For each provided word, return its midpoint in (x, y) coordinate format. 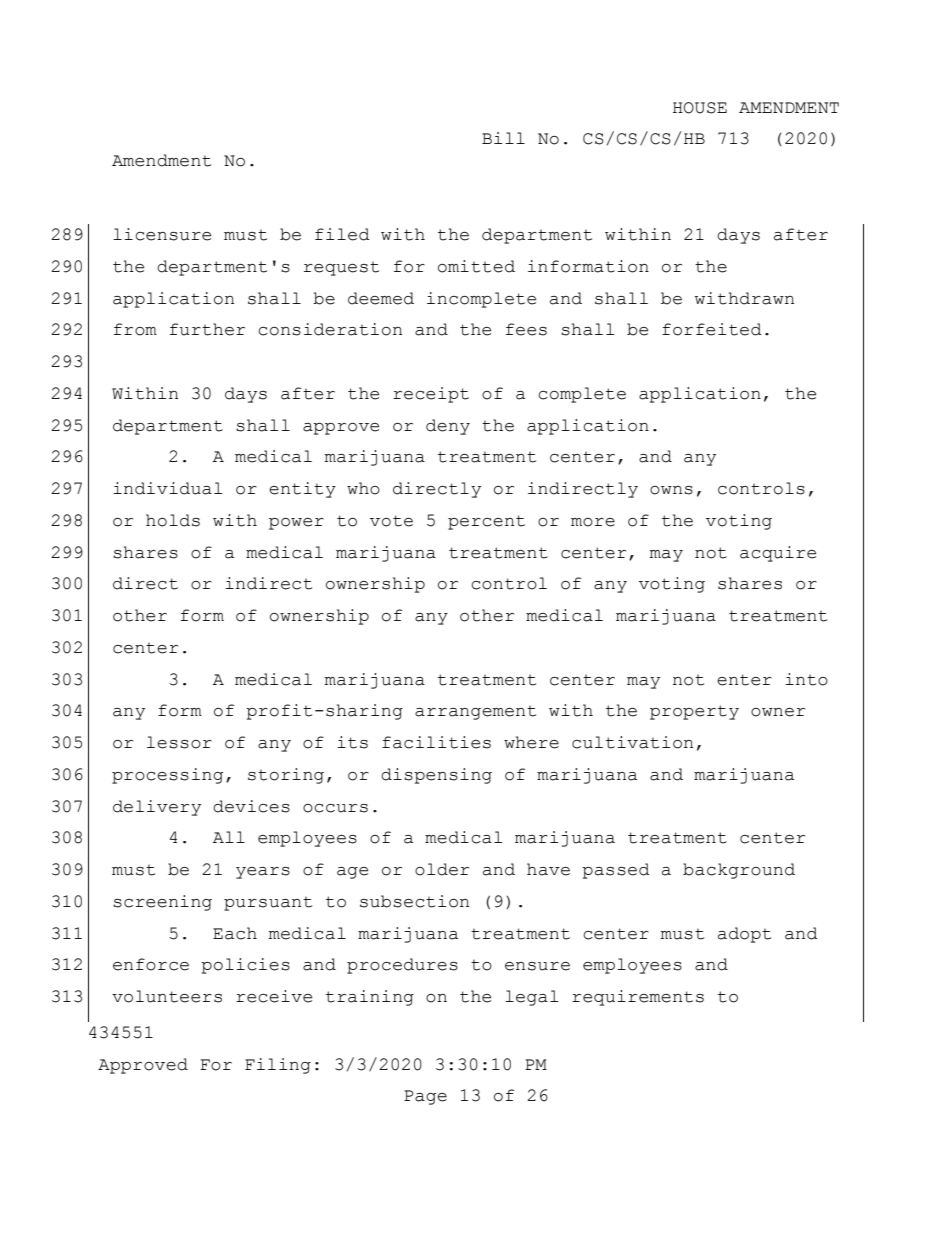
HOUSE (700, 108)
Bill (503, 138)
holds (173, 520)
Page (425, 1097)
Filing (278, 1066)
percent (486, 522)
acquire (778, 554)
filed (342, 234)
